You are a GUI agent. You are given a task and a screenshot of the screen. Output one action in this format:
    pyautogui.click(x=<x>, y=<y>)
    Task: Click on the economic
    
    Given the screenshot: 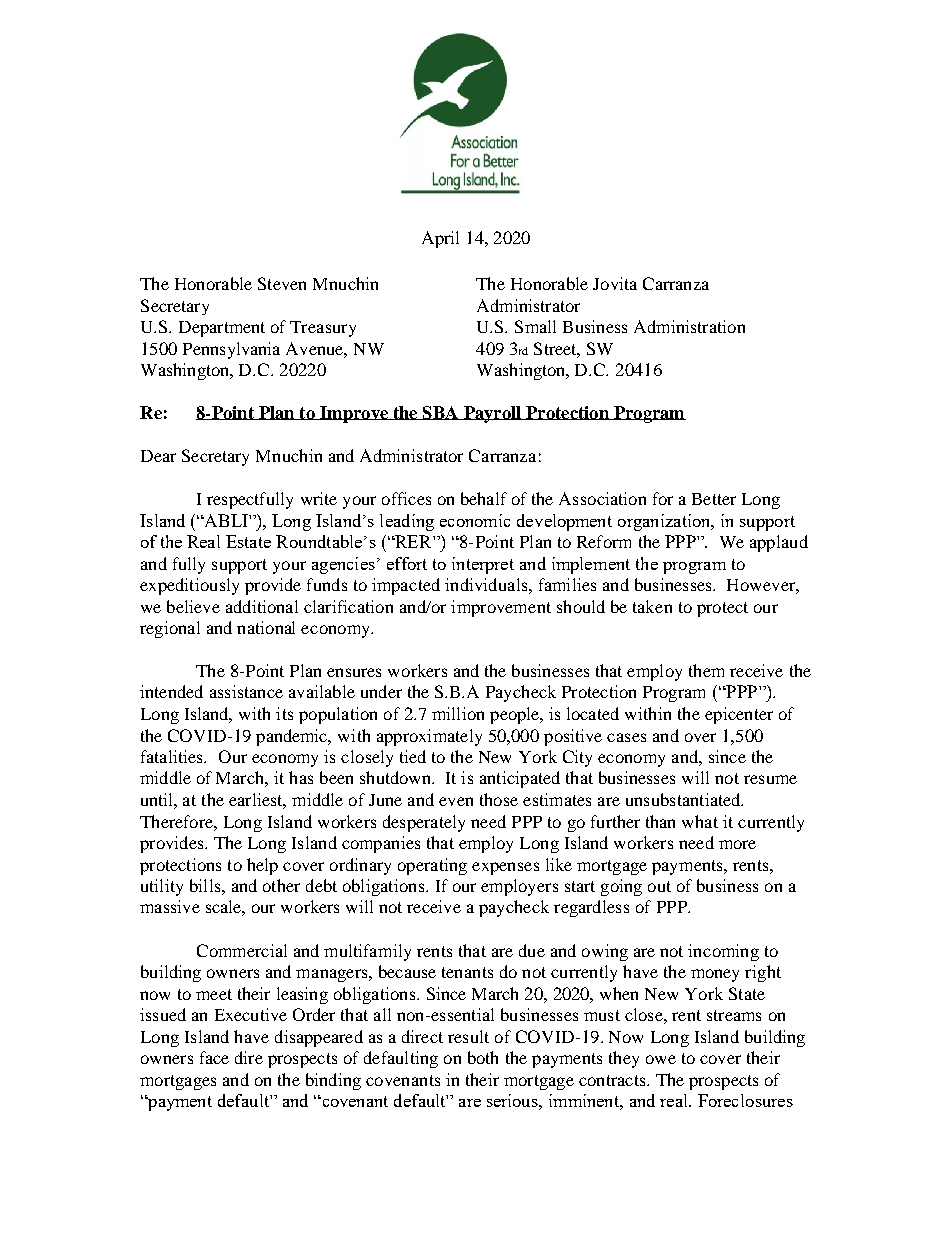 What is the action you would take?
    pyautogui.click(x=475, y=520)
